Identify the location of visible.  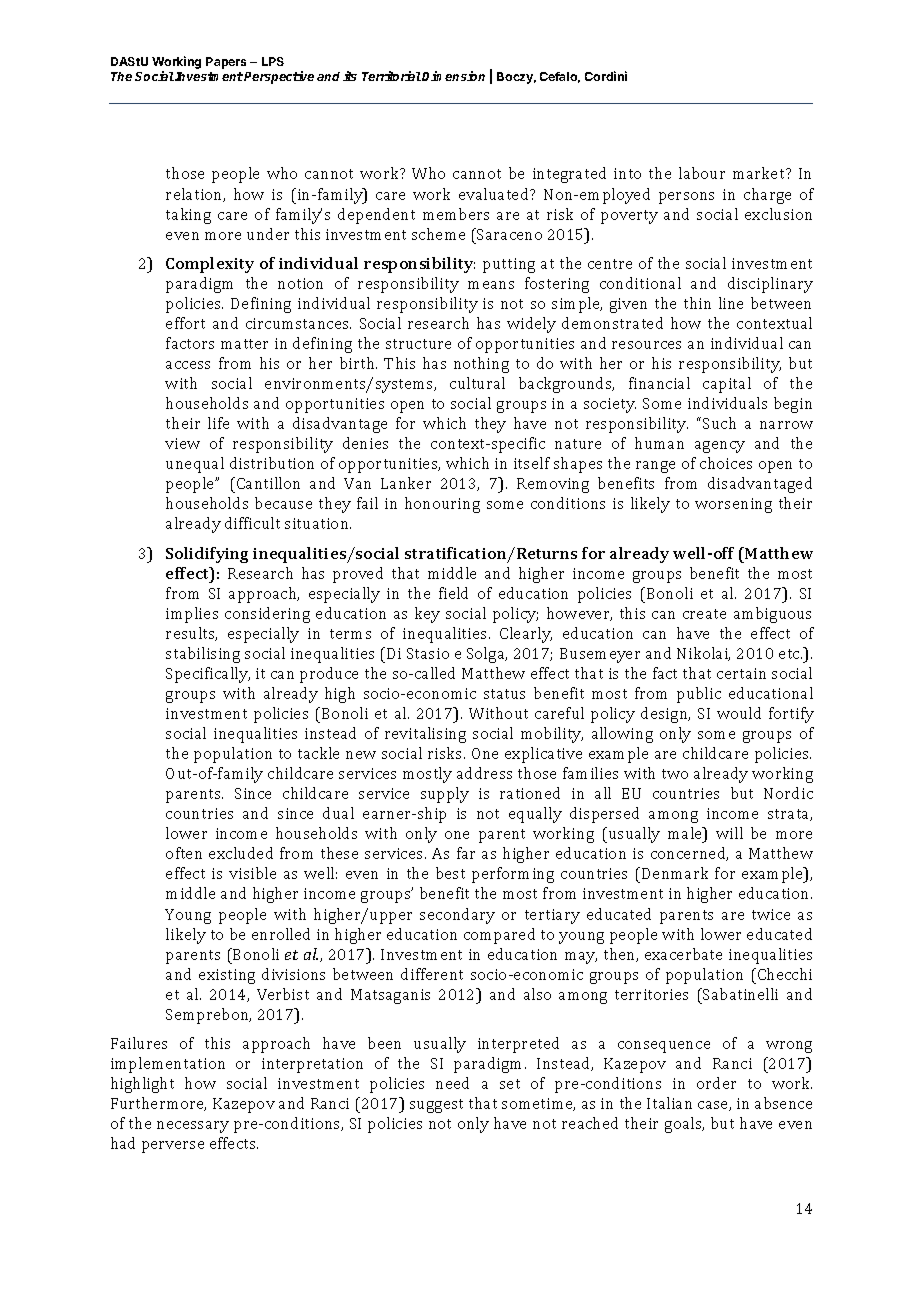
(252, 873).
